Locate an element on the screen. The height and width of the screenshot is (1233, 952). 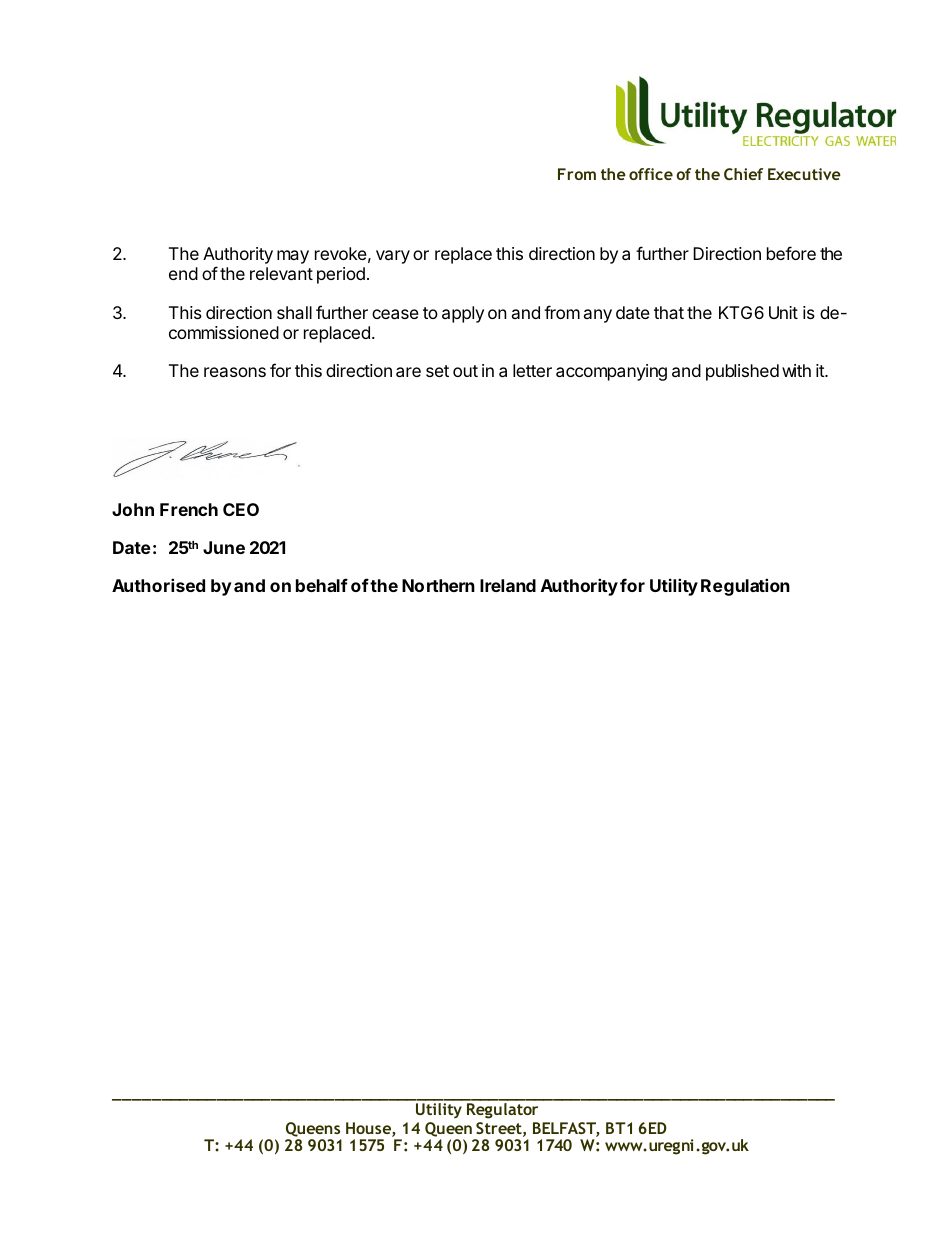
Regulation is located at coordinates (745, 587).
